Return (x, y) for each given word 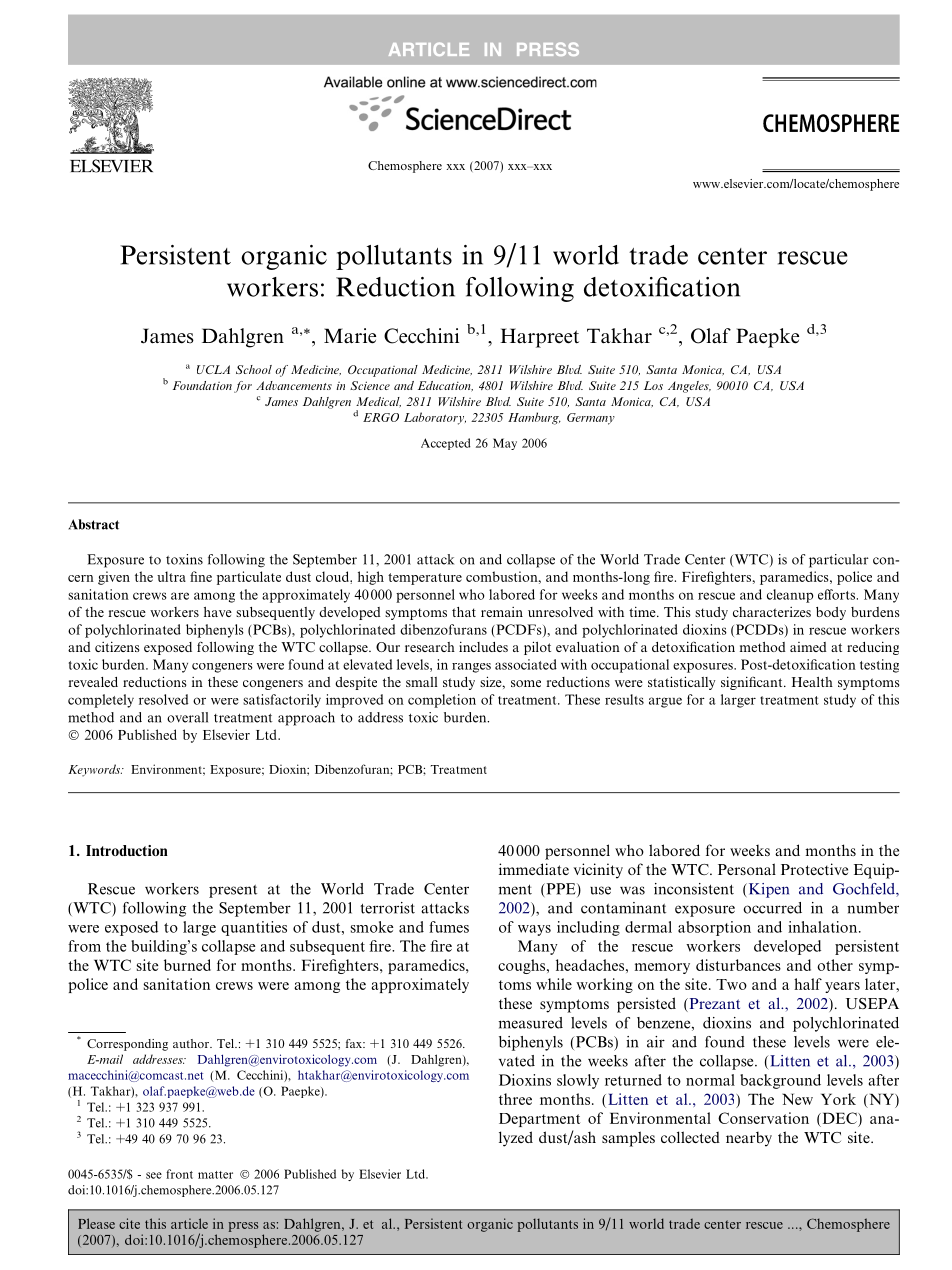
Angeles (689, 387)
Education (445, 386)
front (179, 1174)
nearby (749, 1139)
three (515, 1099)
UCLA (213, 369)
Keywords (95, 770)
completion (442, 701)
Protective (814, 869)
